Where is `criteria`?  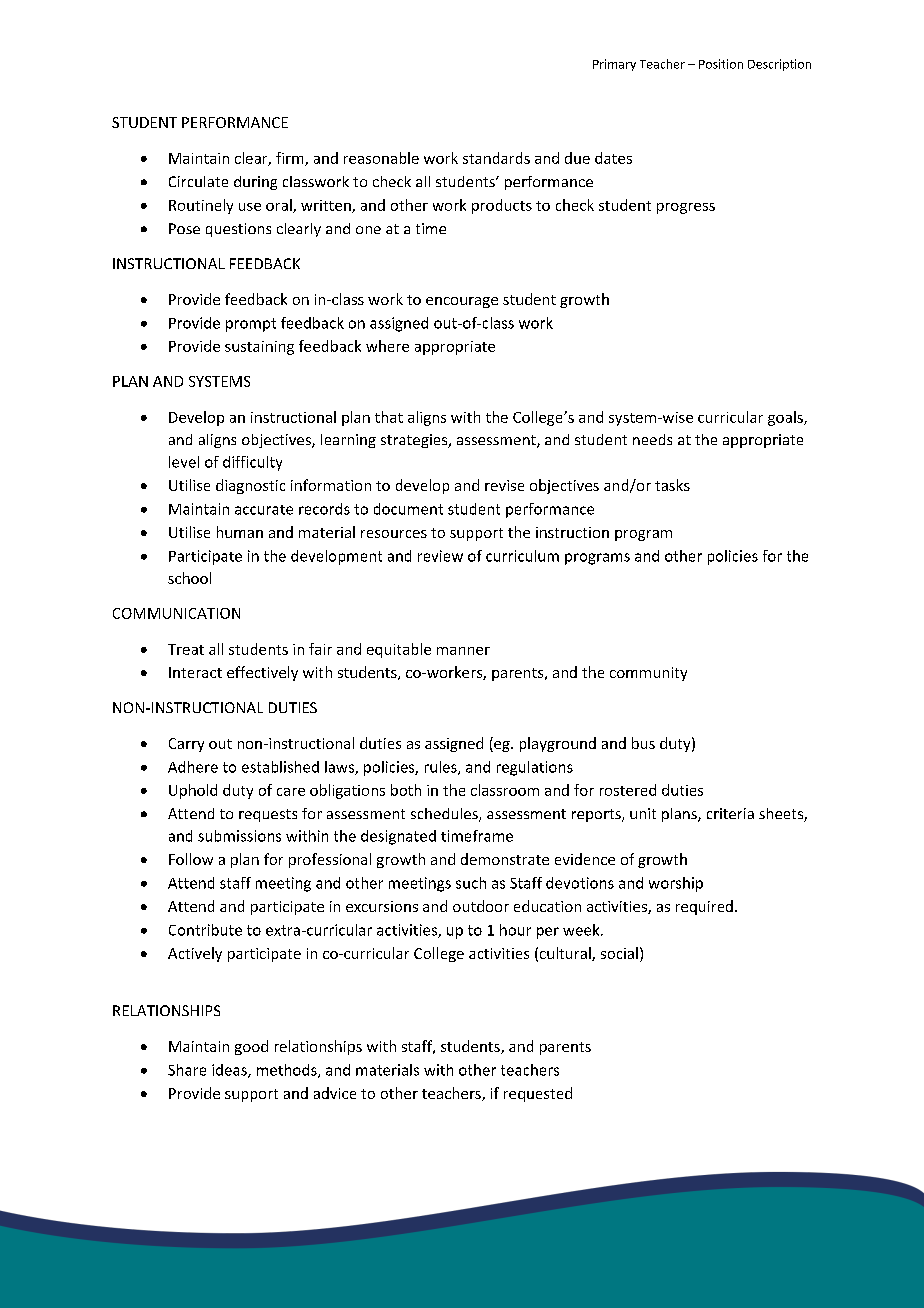 criteria is located at coordinates (730, 813).
